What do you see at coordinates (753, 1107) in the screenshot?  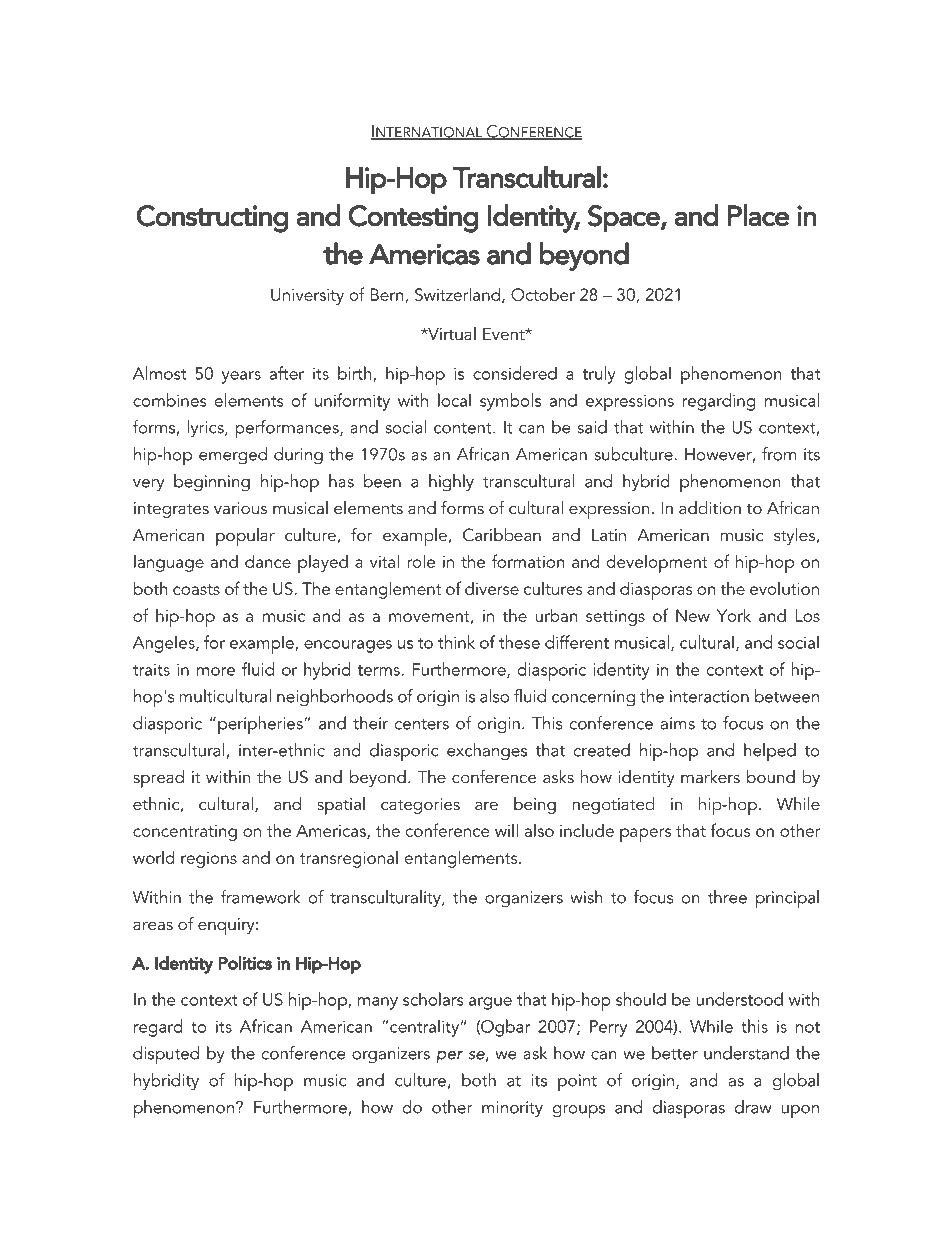 I see `draw` at bounding box center [753, 1107].
